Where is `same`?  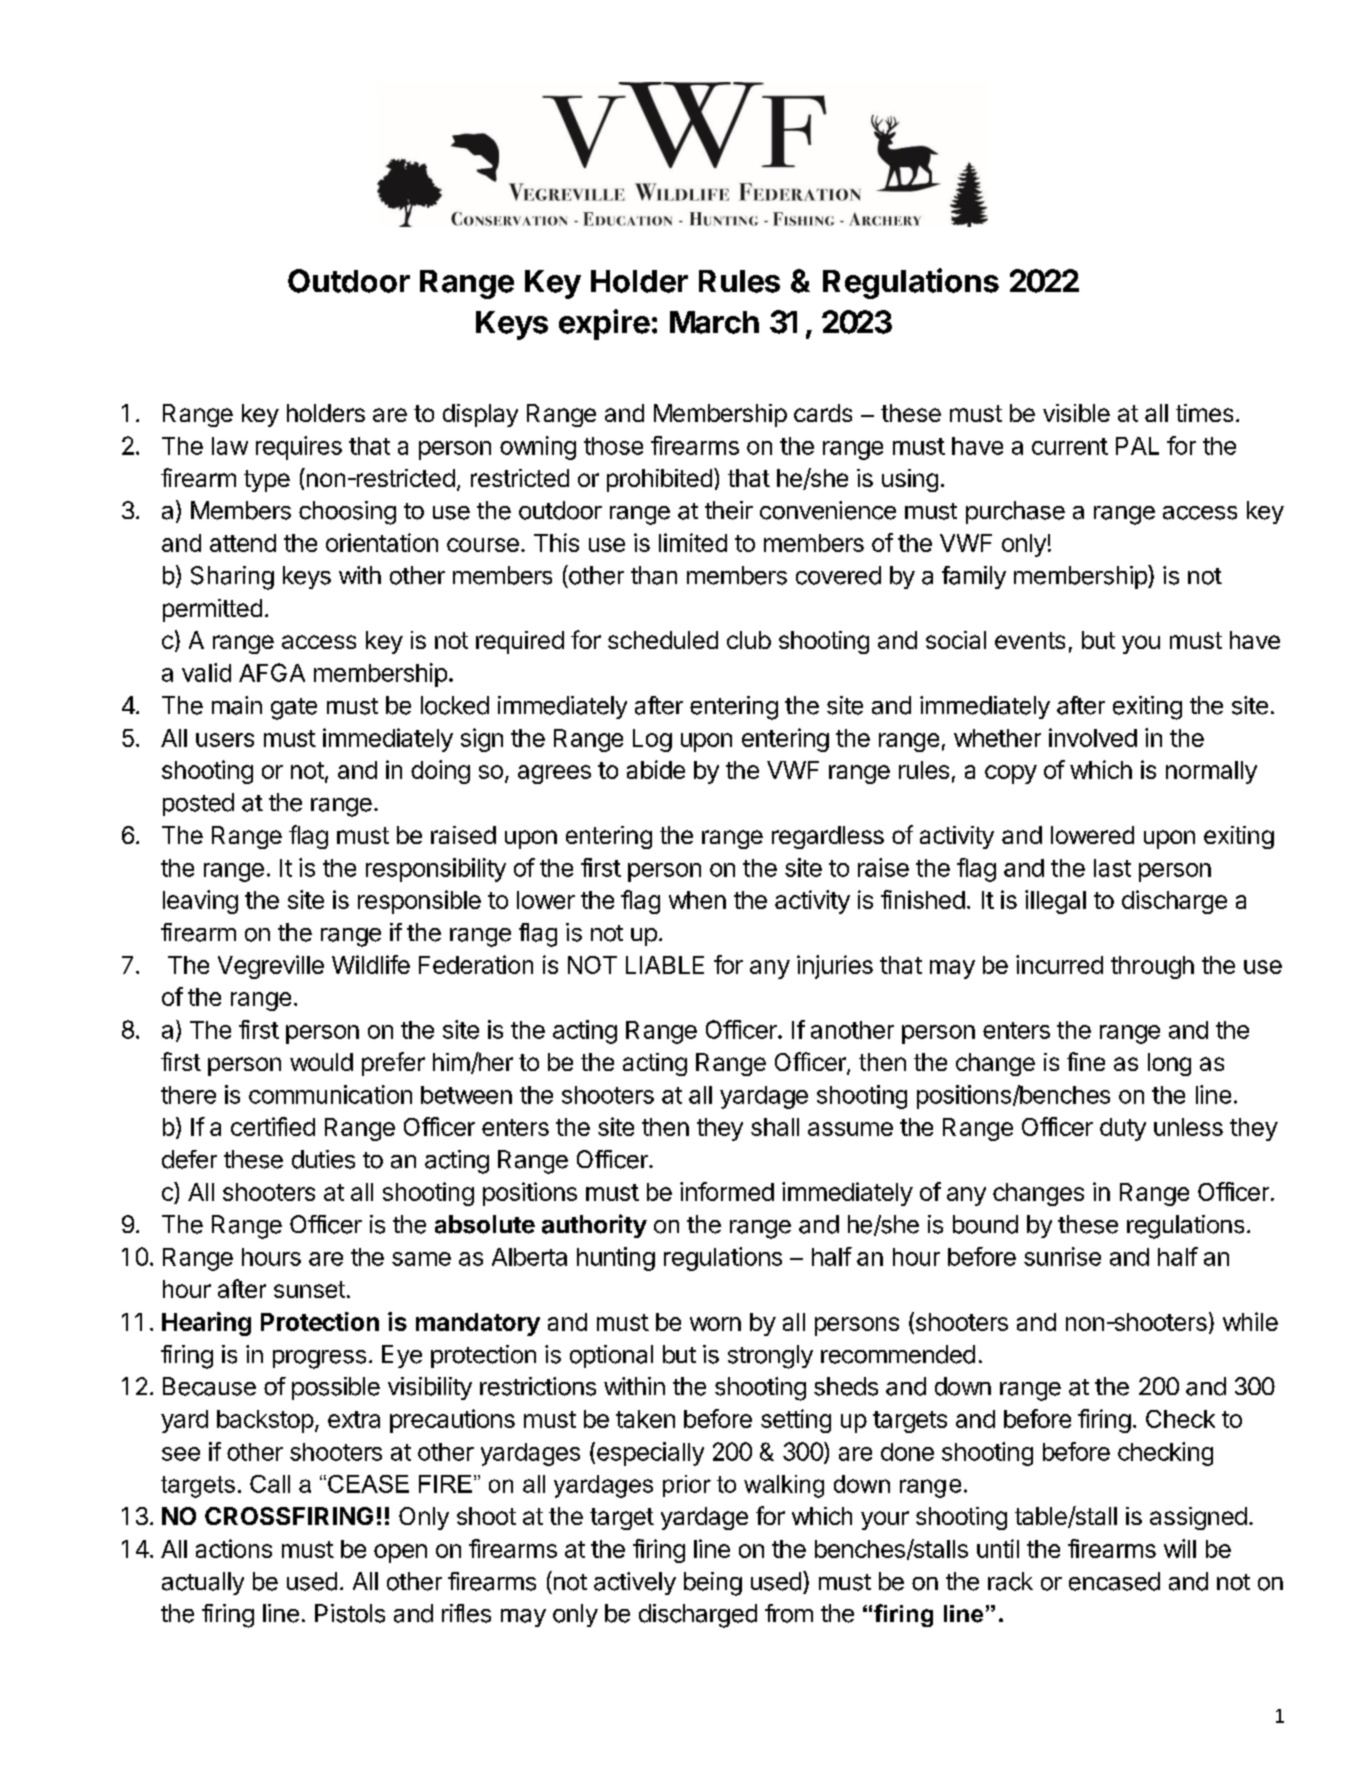 same is located at coordinates (421, 1259).
